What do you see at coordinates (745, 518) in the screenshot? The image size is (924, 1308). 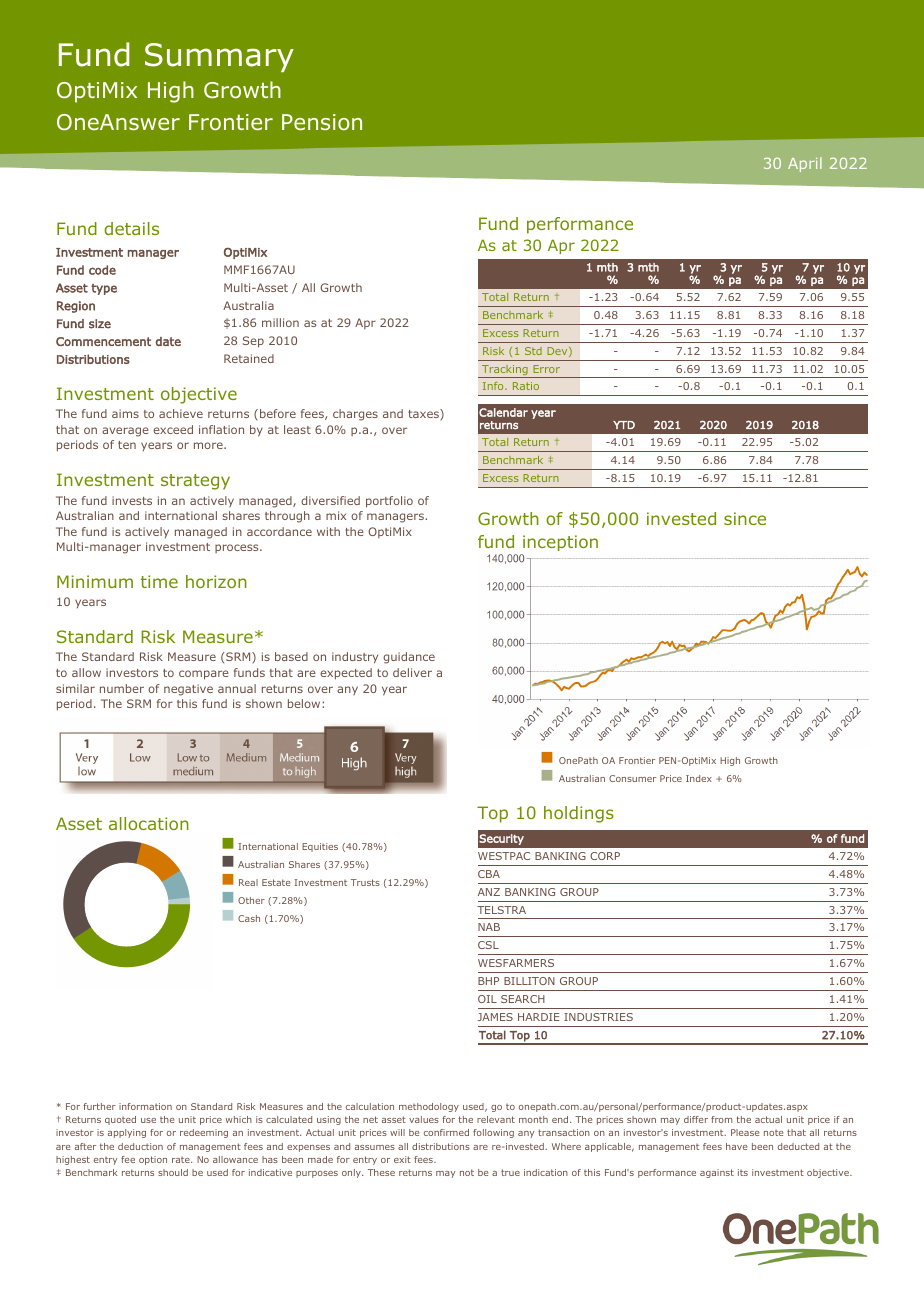 I see `since` at bounding box center [745, 518].
